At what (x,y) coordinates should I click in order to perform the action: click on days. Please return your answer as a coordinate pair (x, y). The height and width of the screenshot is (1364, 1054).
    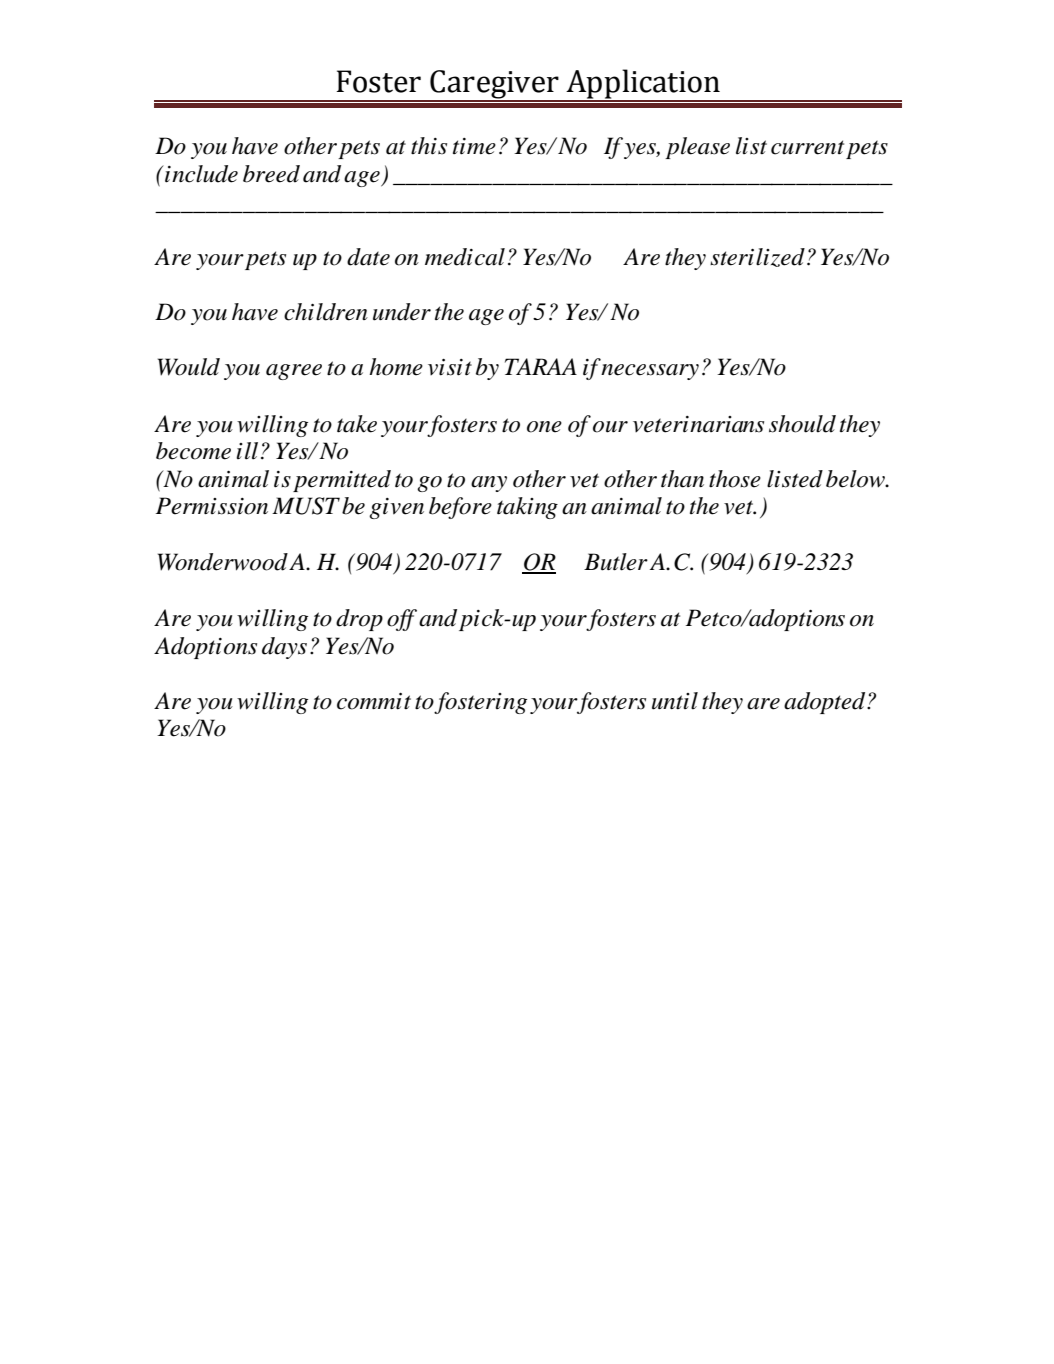
    Looking at the image, I should click on (284, 648).
